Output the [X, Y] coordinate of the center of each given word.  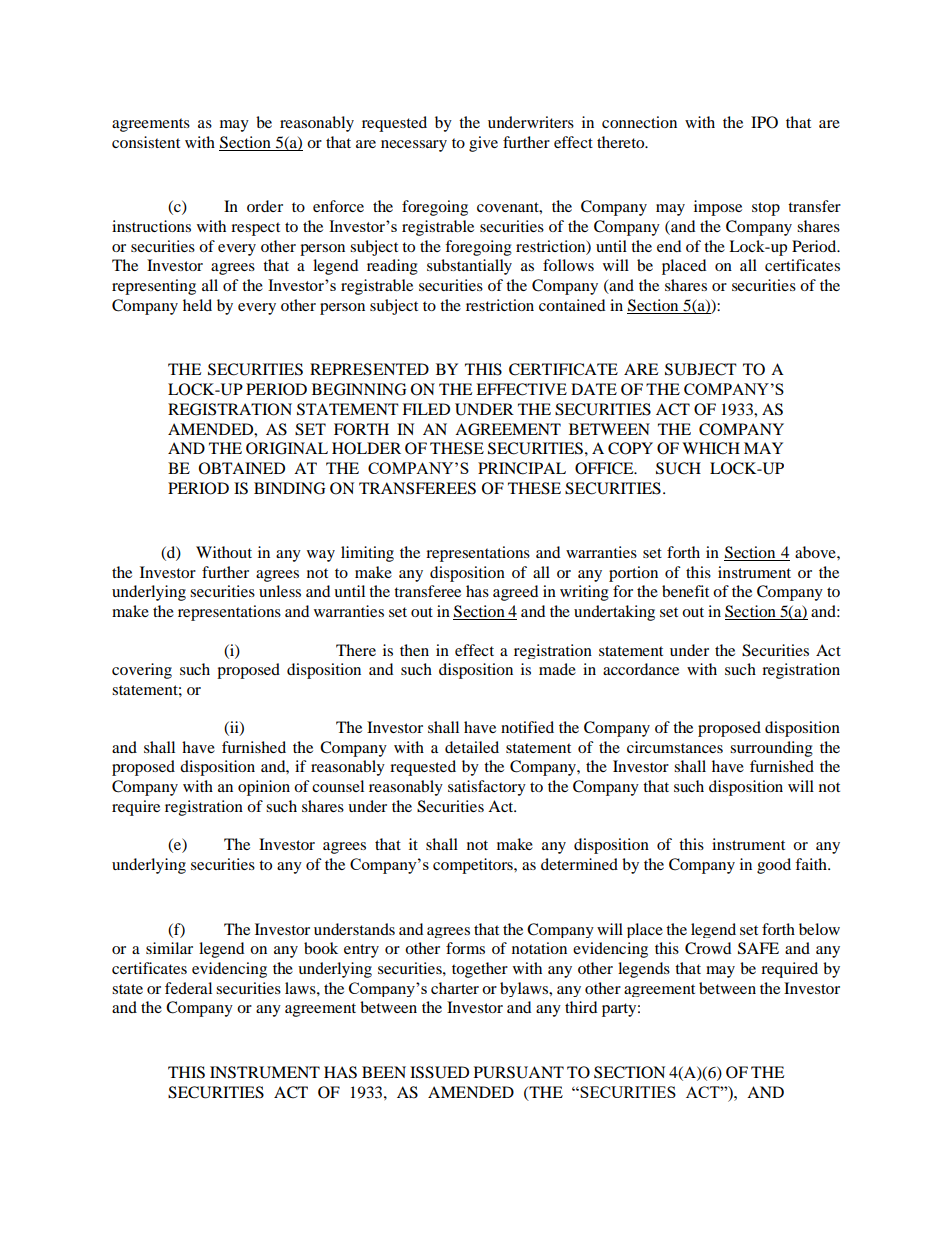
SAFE [758, 948]
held [197, 305]
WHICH [711, 448]
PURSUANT [519, 1072]
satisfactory [487, 788]
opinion [264, 788]
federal [188, 988]
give [483, 144]
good [774, 866]
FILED [426, 409]
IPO [764, 122]
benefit [685, 591]
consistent [146, 142]
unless [280, 591]
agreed [515, 593]
